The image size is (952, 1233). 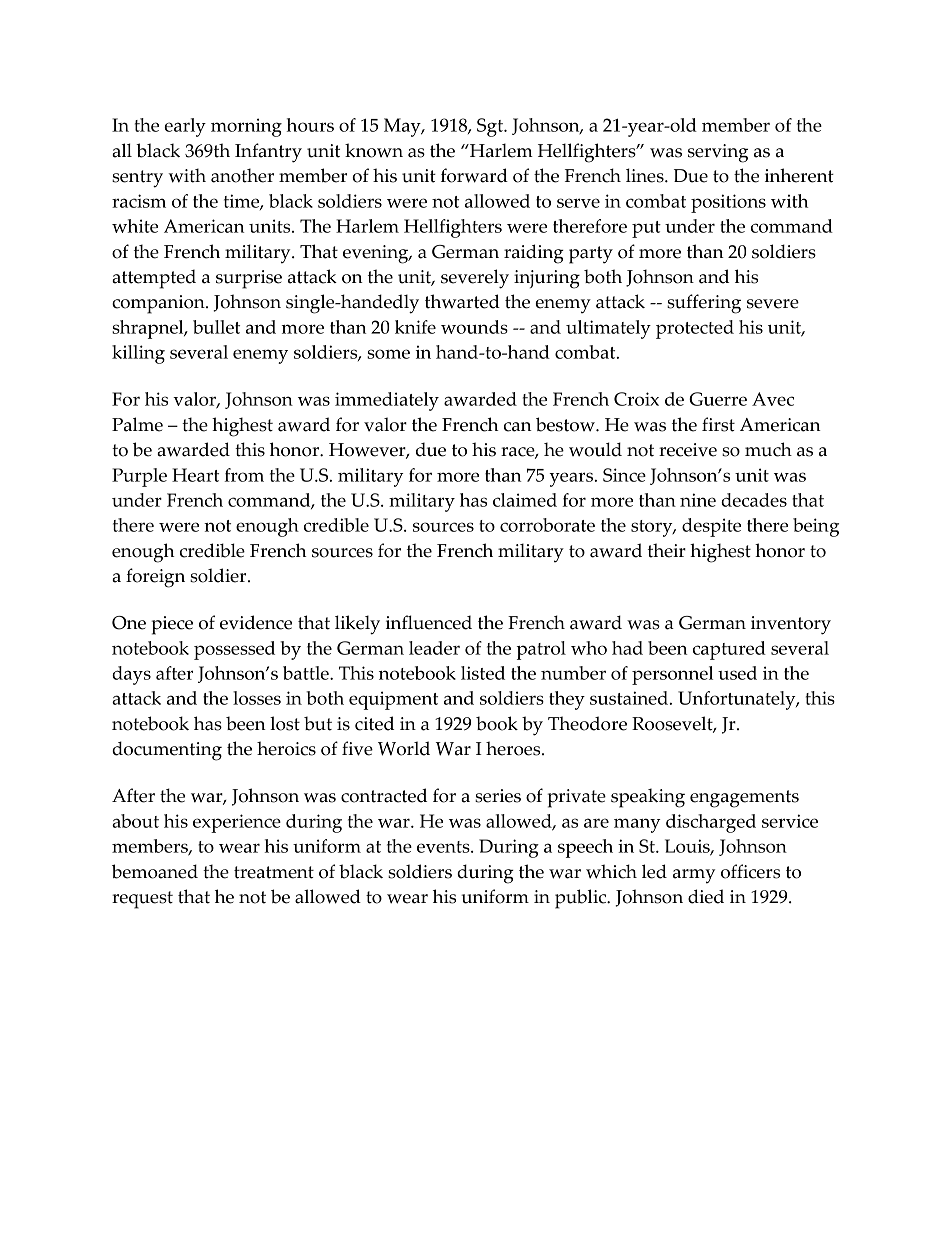 I want to click on bemoaned, so click(x=155, y=871).
